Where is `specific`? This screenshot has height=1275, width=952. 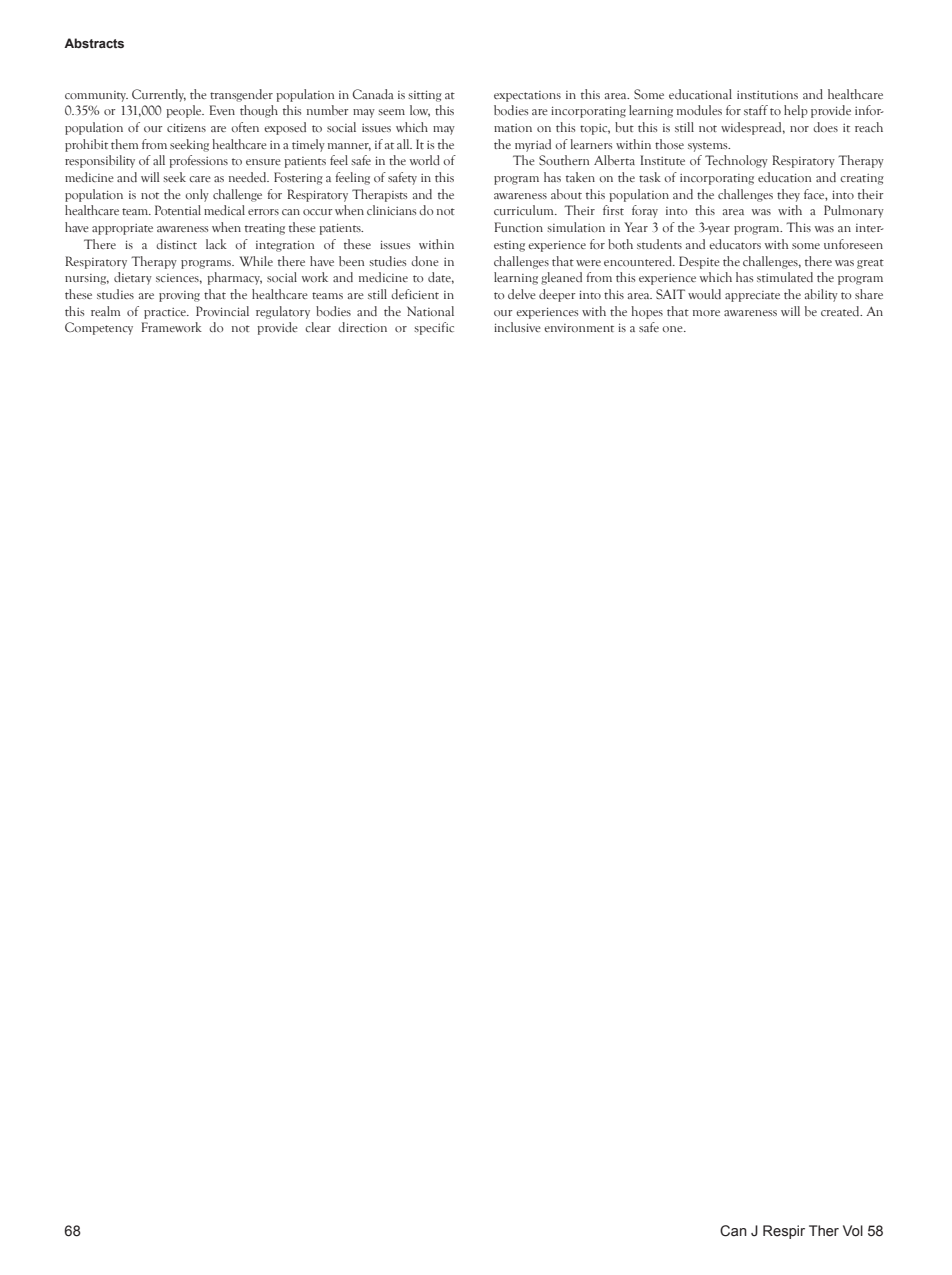 specific is located at coordinates (434, 328).
